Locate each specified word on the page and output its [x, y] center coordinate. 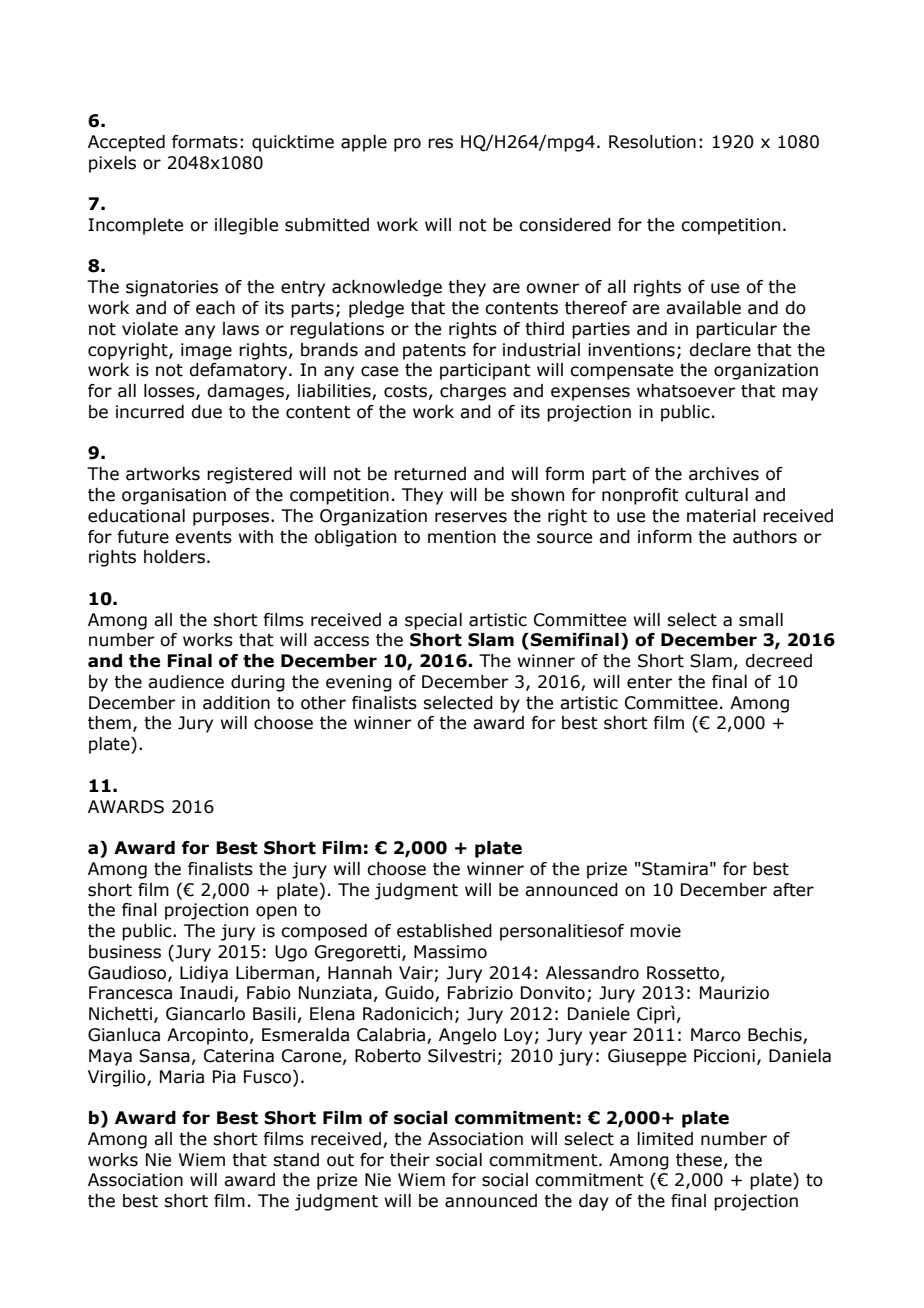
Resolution [652, 142]
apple [364, 143]
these [699, 1160]
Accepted [126, 143]
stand [296, 1160]
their [410, 1160]
